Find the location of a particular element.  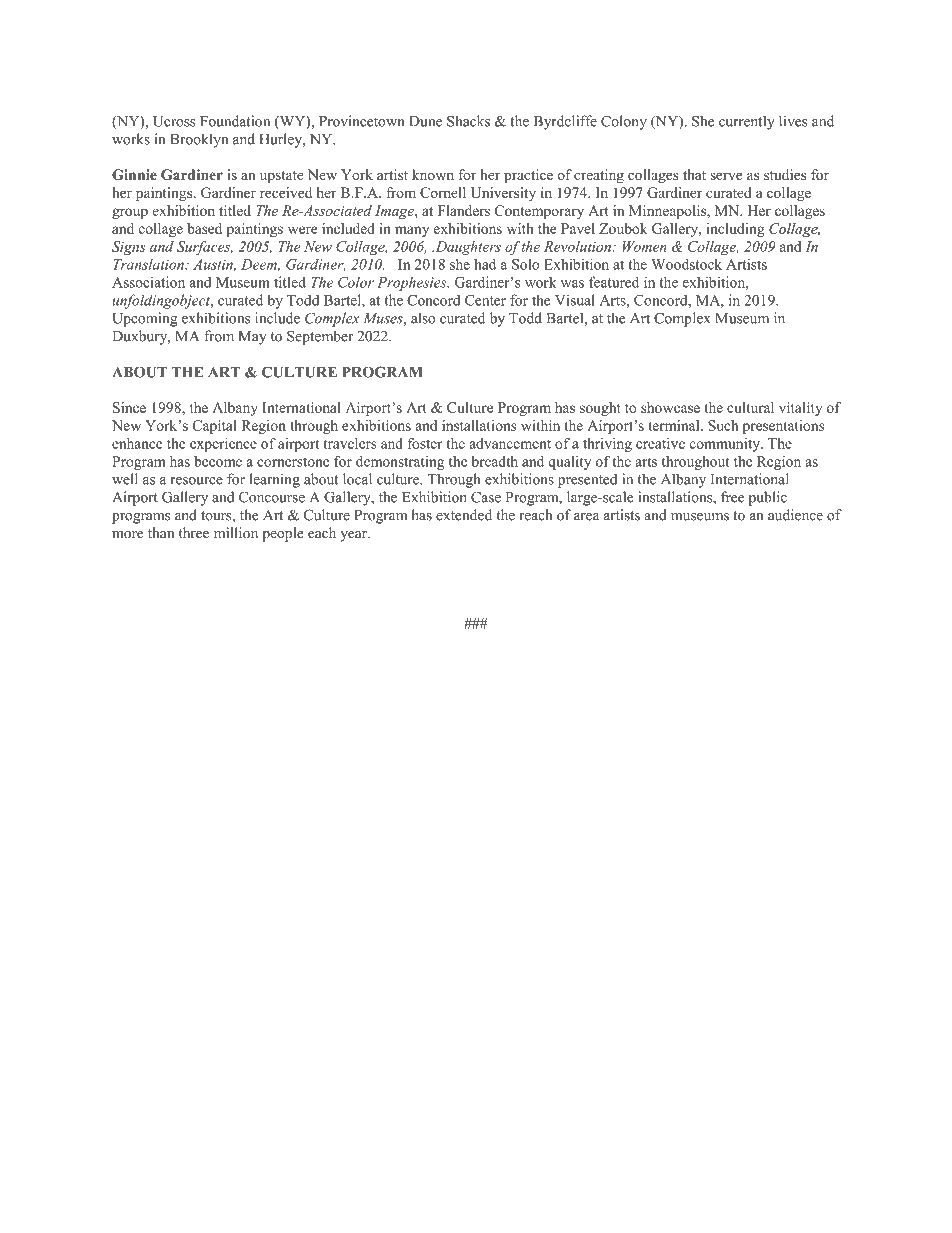

May is located at coordinates (252, 338).
